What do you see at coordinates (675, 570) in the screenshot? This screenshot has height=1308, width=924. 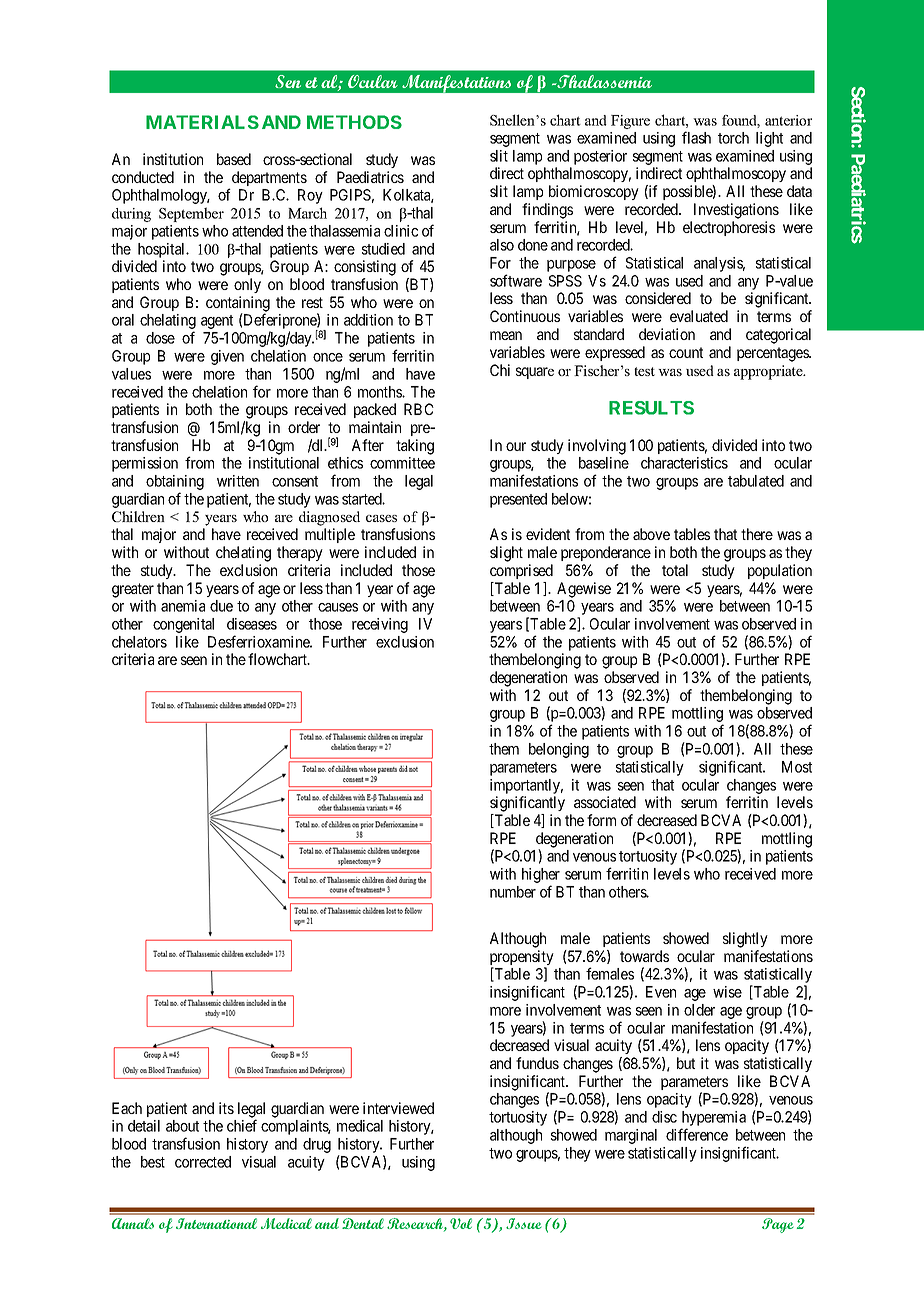 I see `total` at bounding box center [675, 570].
